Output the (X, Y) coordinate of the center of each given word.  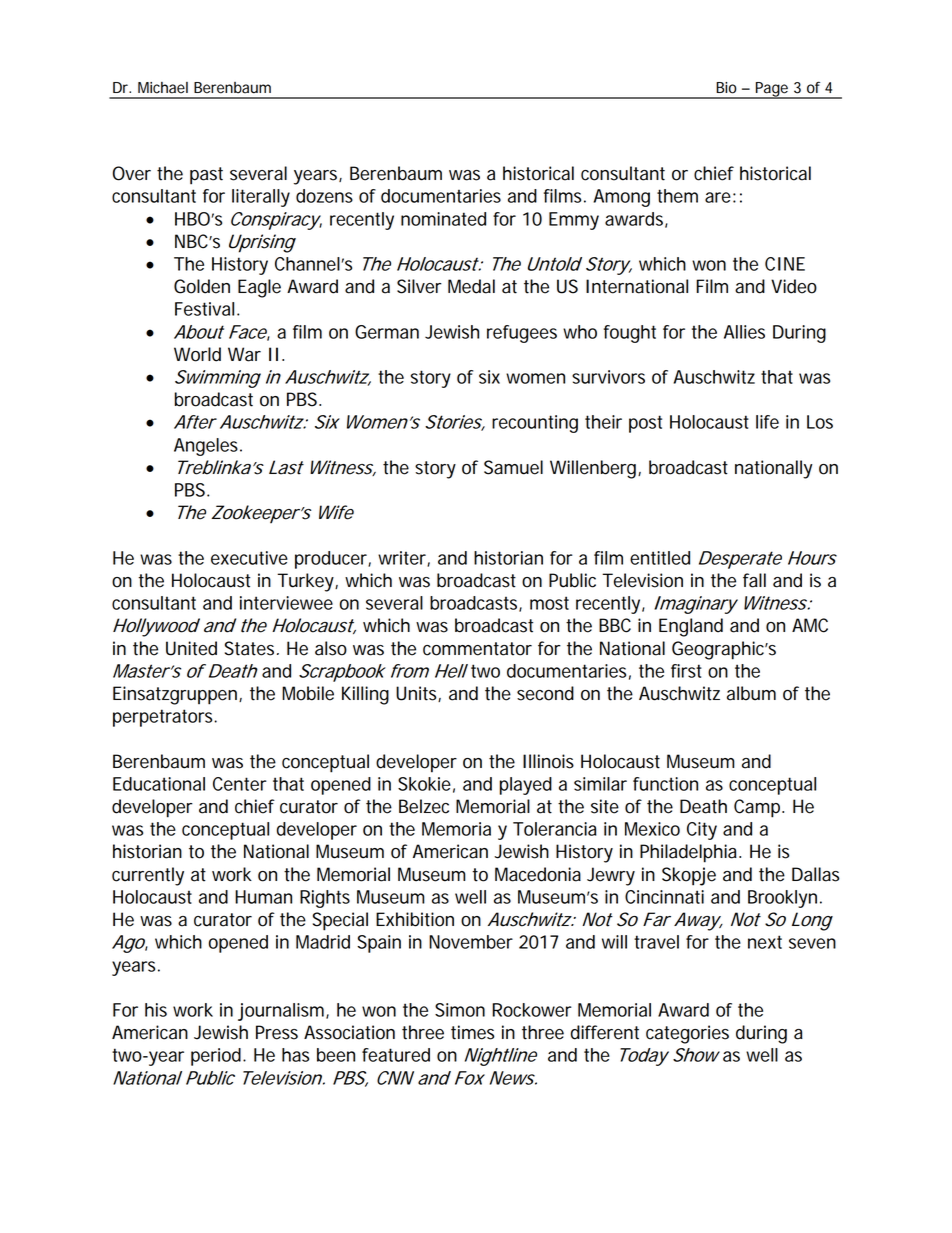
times (472, 1032)
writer (403, 559)
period (216, 1057)
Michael (163, 88)
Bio (726, 88)
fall (754, 580)
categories (687, 1034)
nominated (443, 219)
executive (249, 558)
